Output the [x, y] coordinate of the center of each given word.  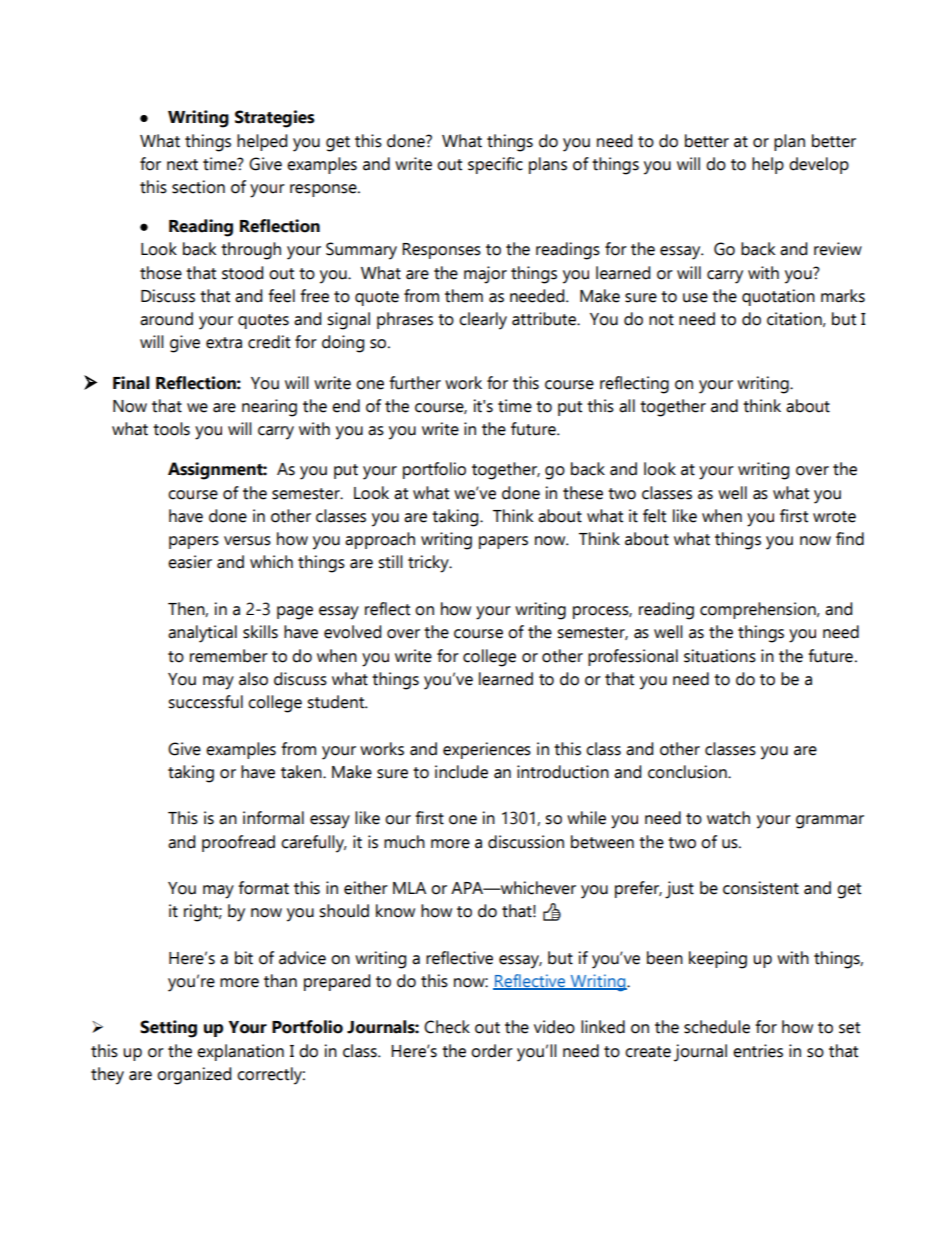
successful [205, 702]
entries [758, 1051]
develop [819, 165]
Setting [168, 1029]
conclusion [688, 772]
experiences [487, 750]
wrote [834, 517]
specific [495, 165]
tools [171, 429]
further [415, 383]
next [182, 165]
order [492, 1051]
